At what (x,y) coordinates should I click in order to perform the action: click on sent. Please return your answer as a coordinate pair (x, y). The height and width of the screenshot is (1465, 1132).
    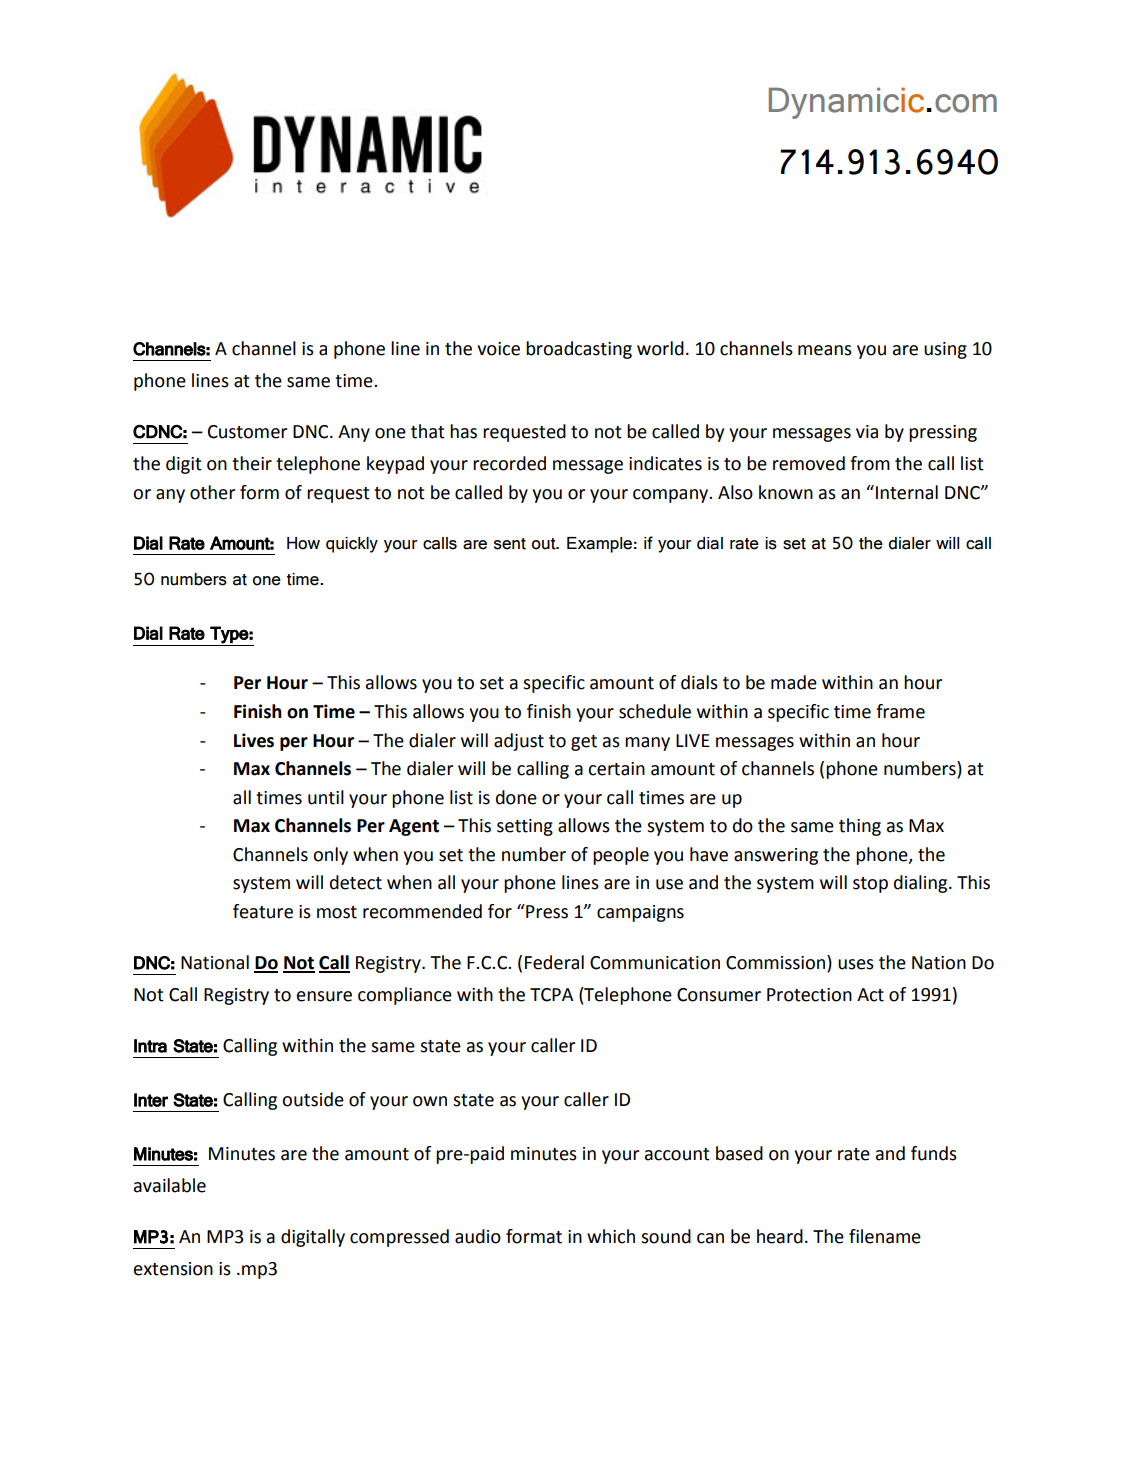
    Looking at the image, I should click on (510, 544).
